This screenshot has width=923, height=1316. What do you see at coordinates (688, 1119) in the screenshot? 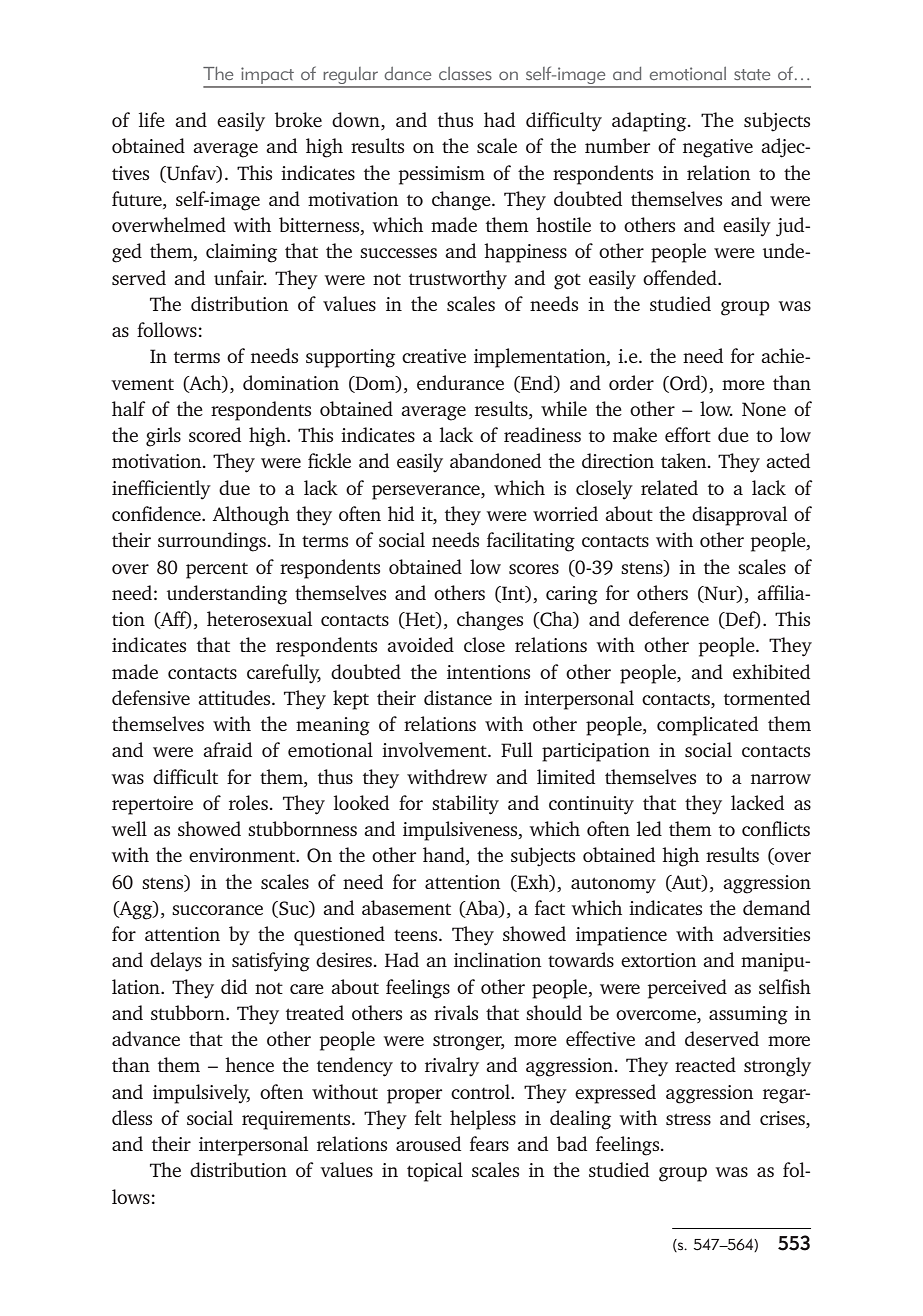
I see `stress` at bounding box center [688, 1119].
